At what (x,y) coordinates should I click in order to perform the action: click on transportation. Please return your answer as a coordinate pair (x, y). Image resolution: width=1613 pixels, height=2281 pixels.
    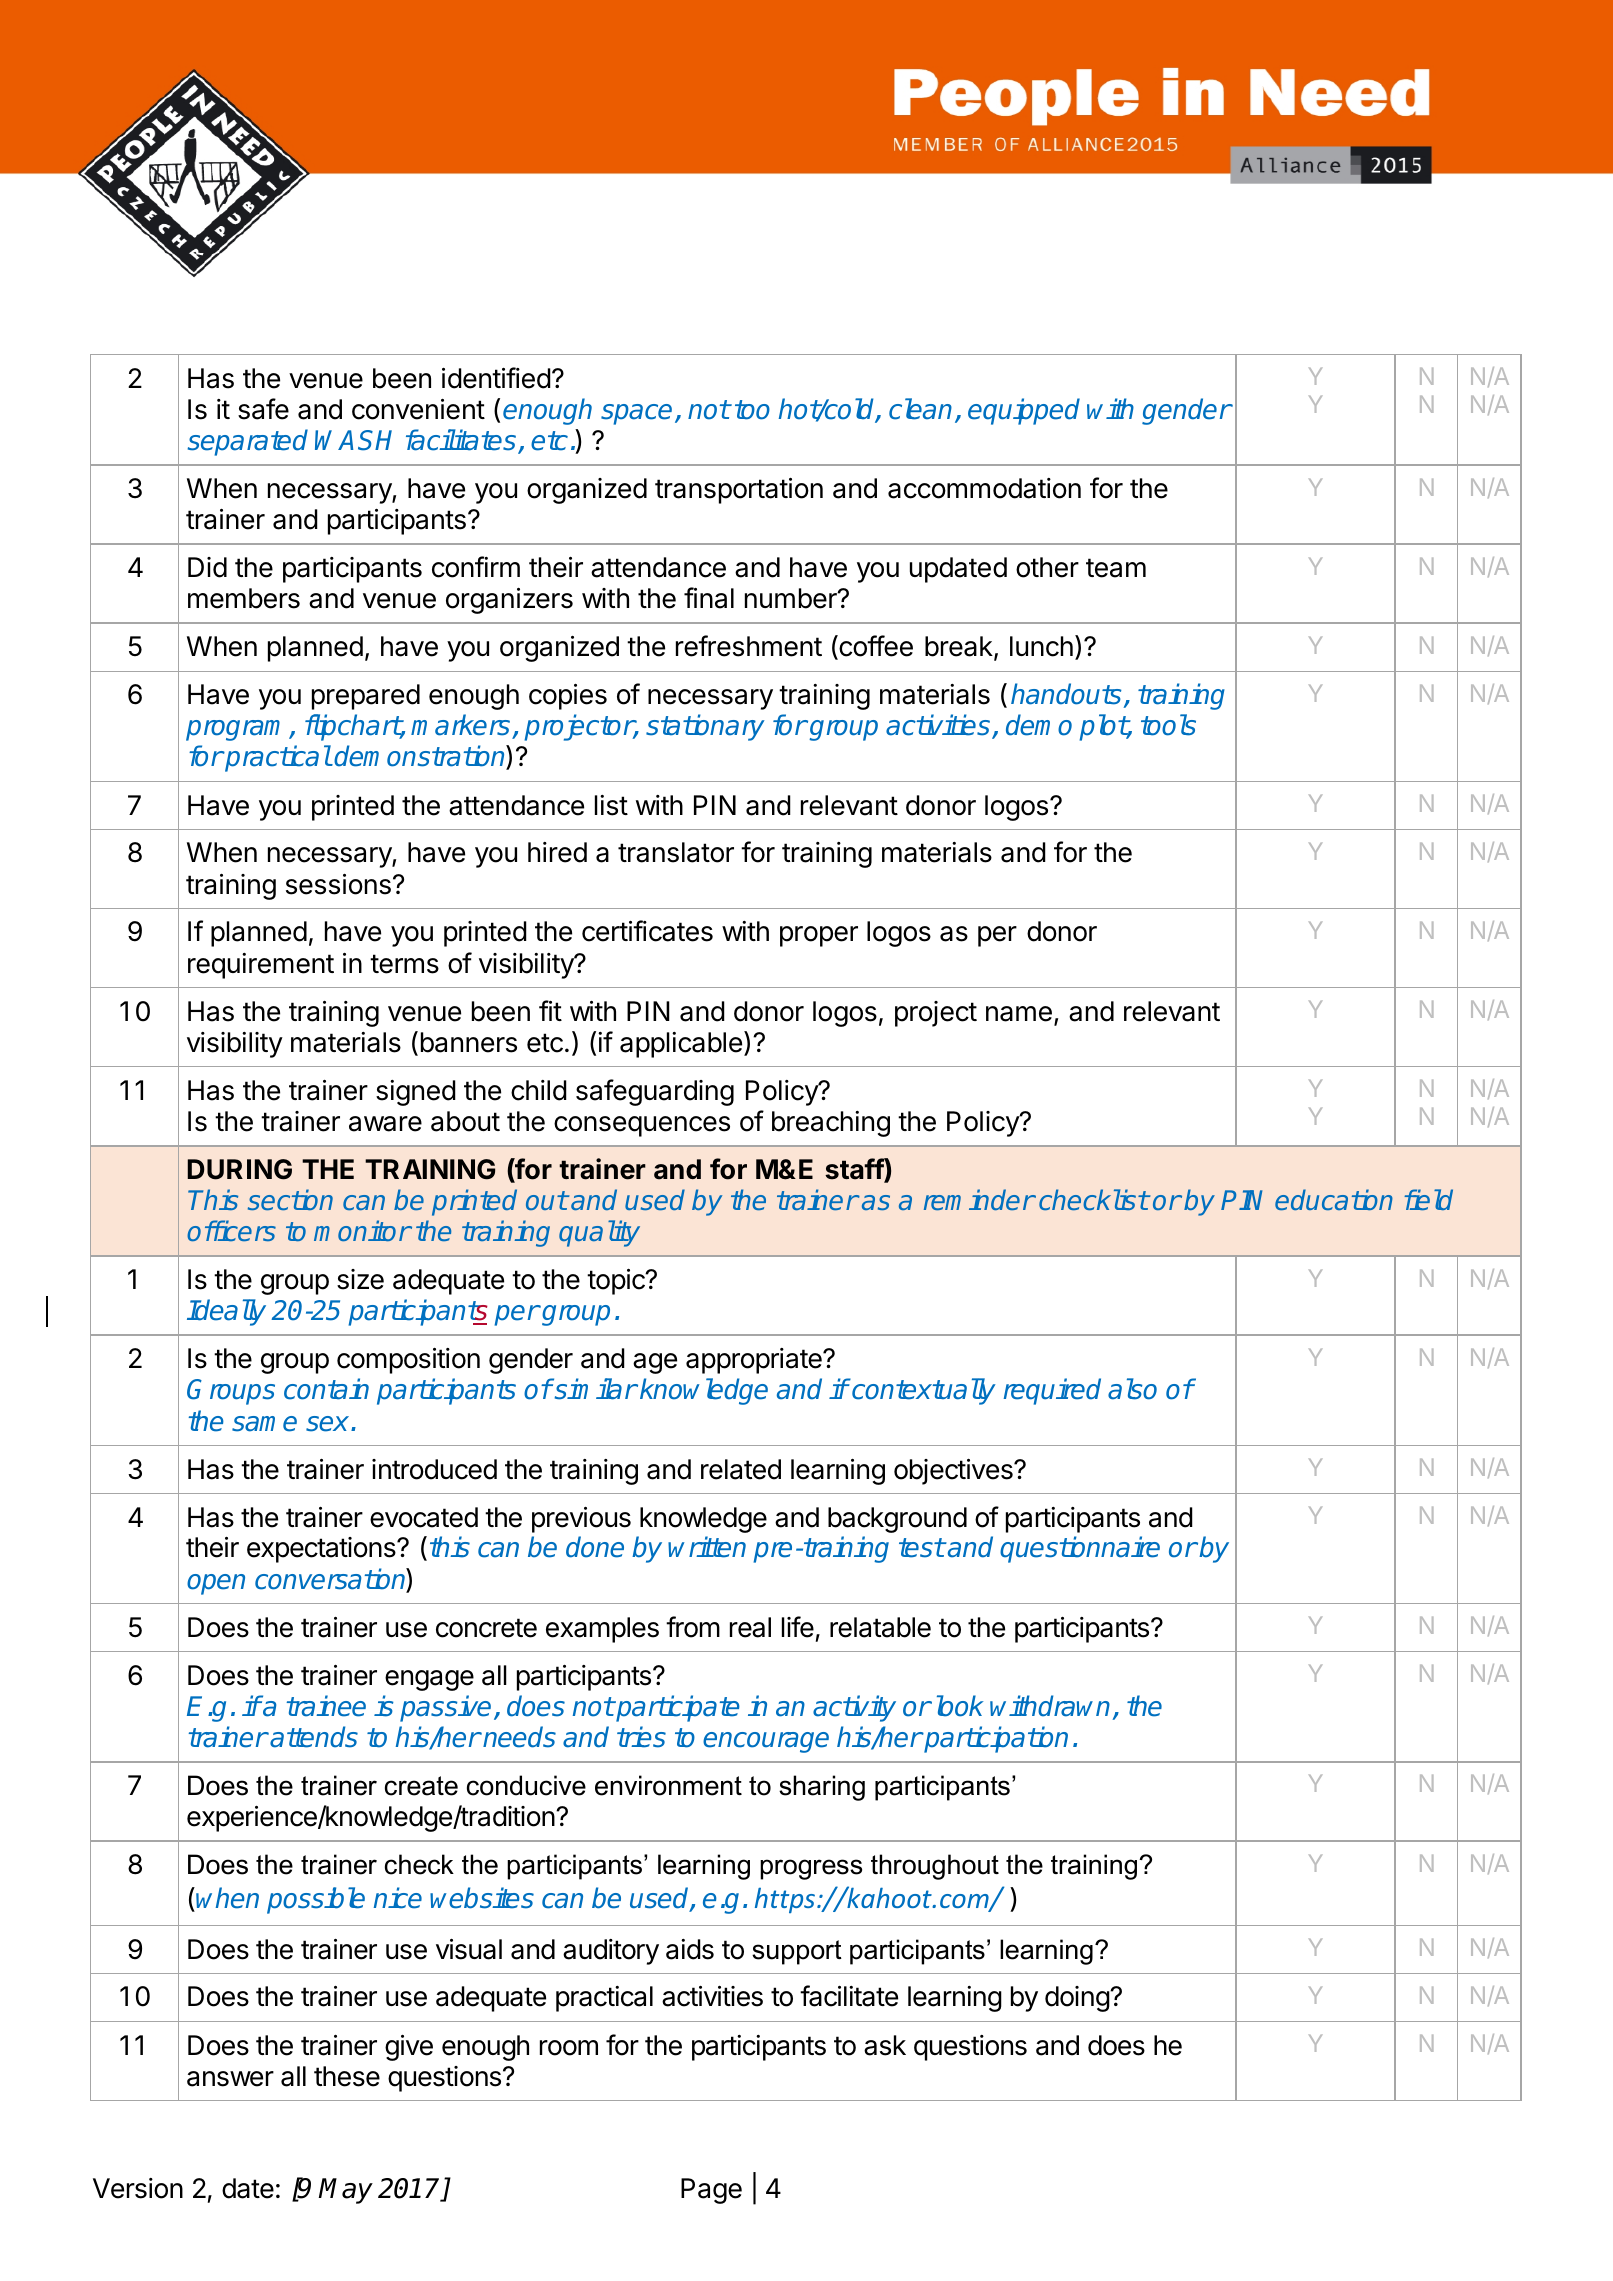
    Looking at the image, I should click on (739, 491).
